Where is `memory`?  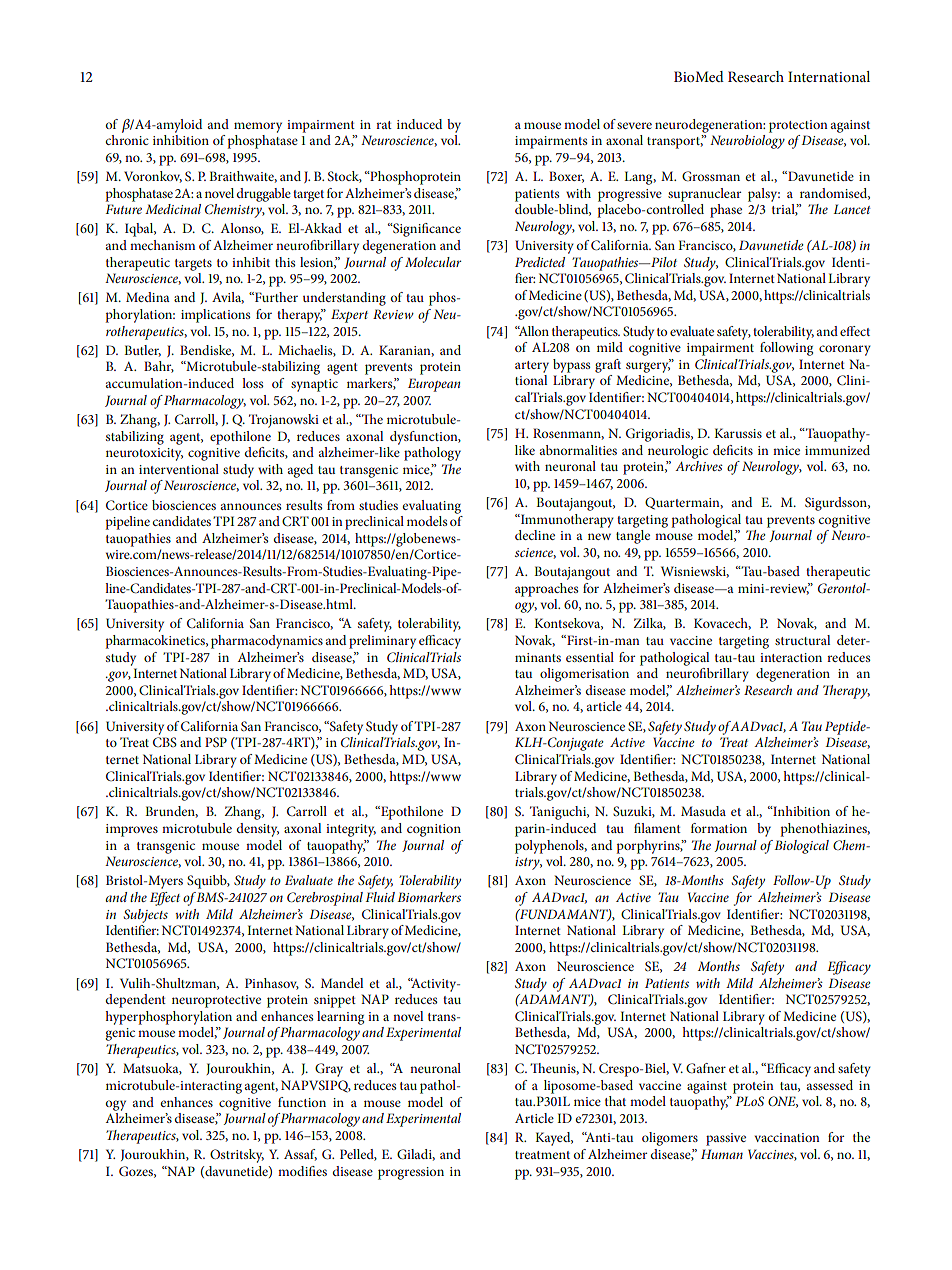 memory is located at coordinates (258, 127).
